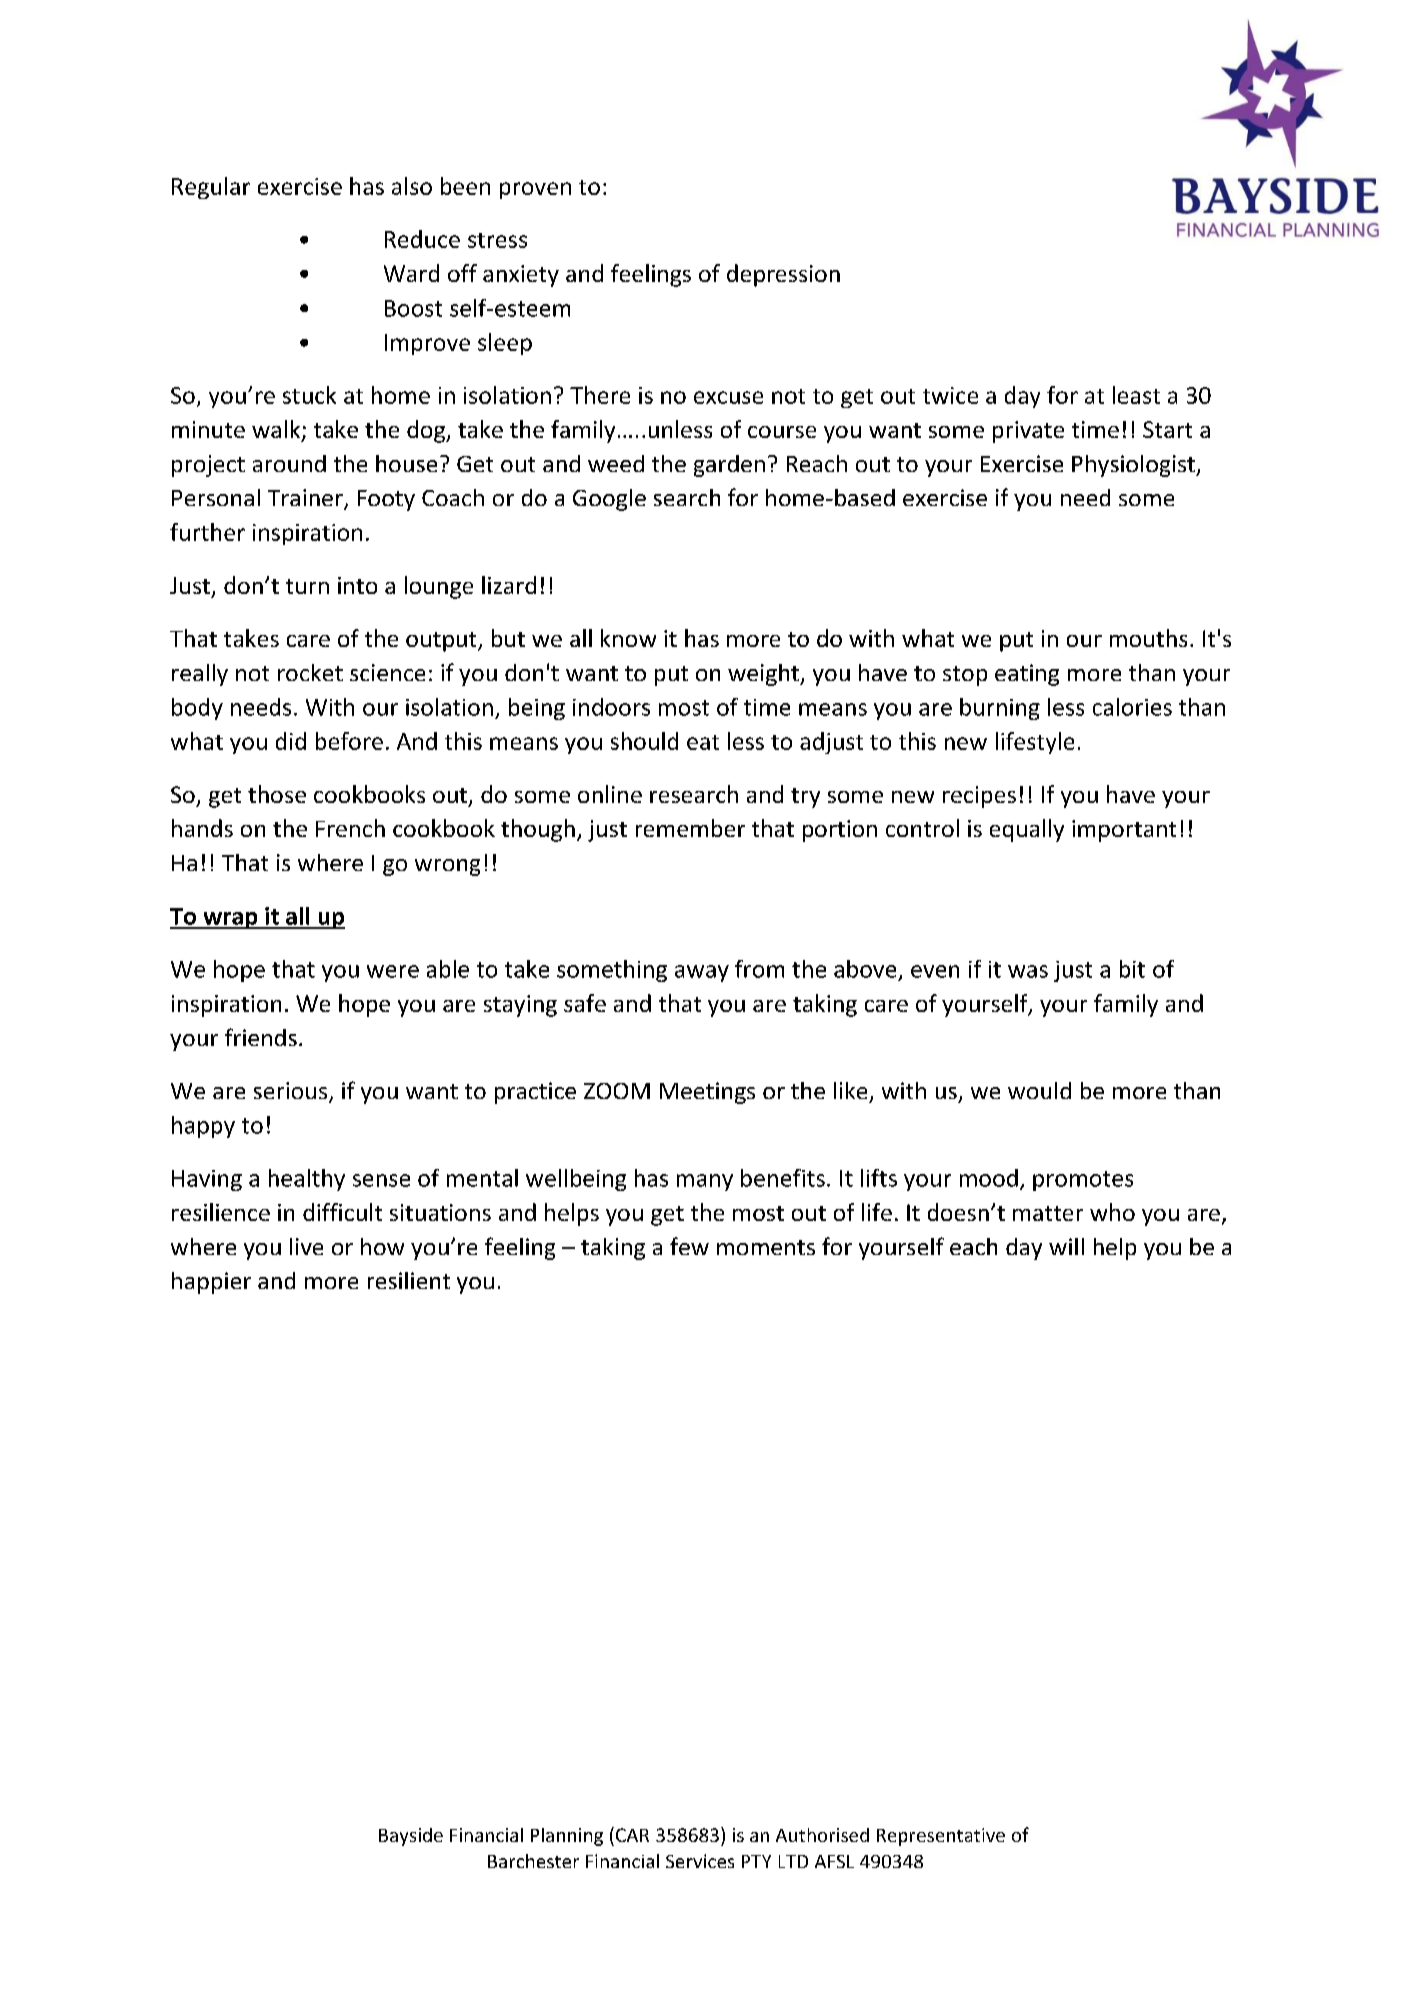 The image size is (1406, 1989). Describe the element at coordinates (411, 1837) in the page. I see `Bayside` at that location.
